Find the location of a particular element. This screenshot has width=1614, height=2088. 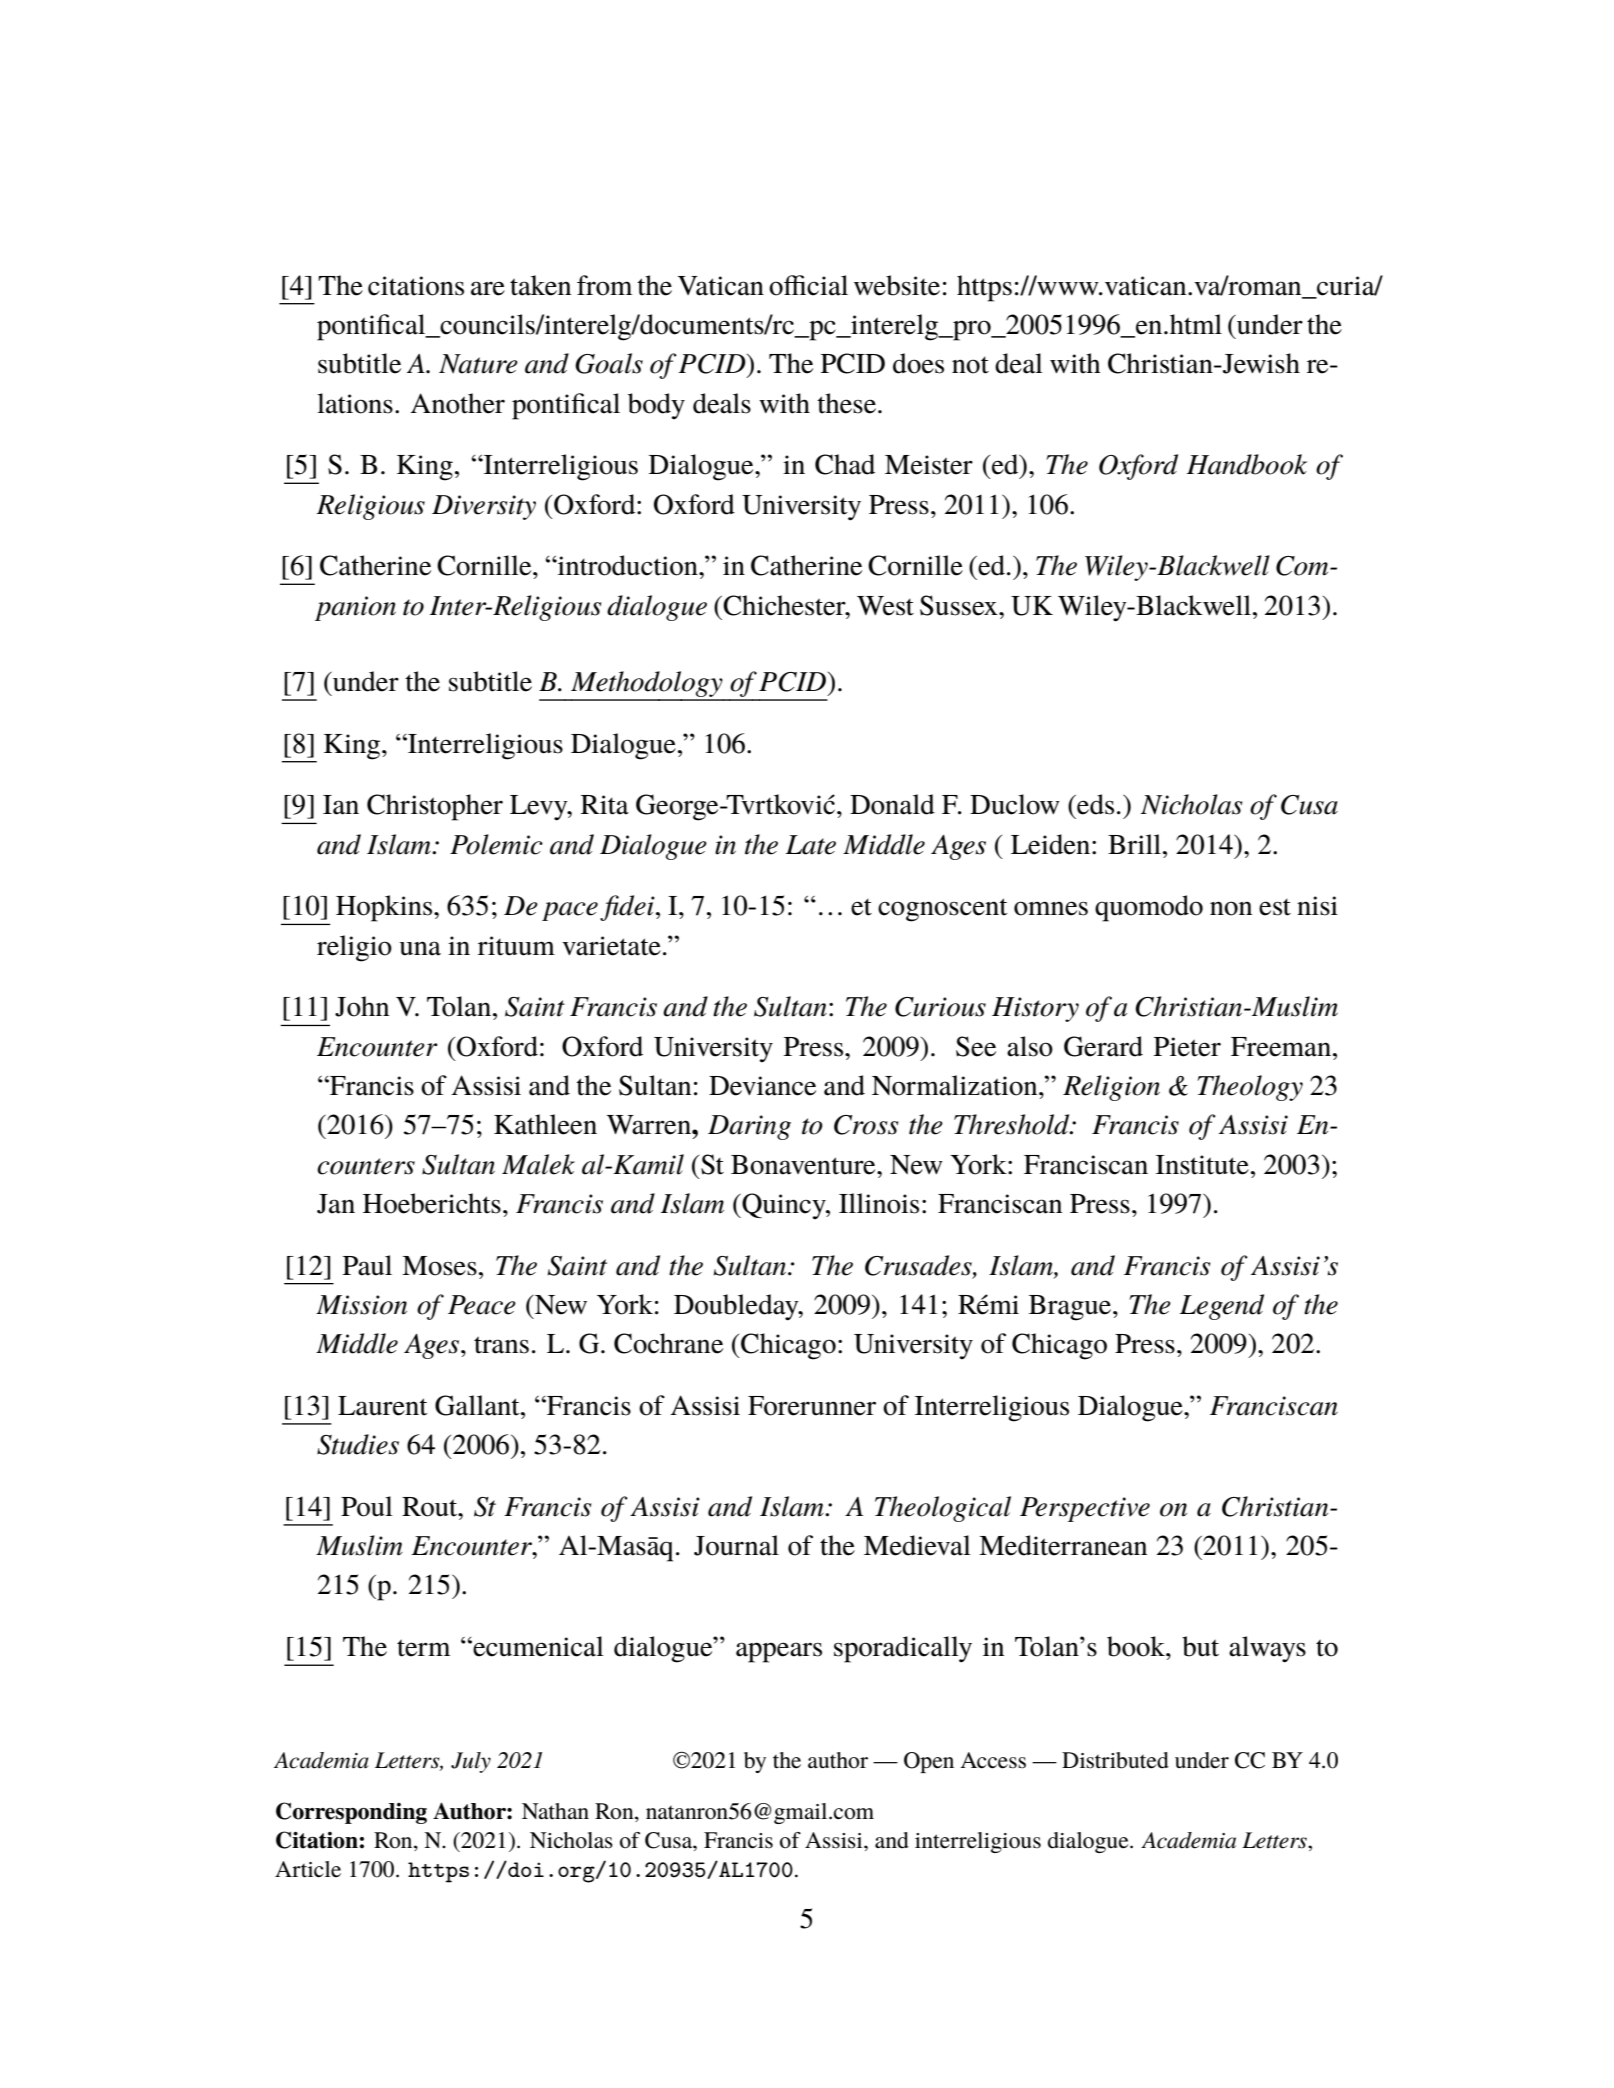

does is located at coordinates (918, 363).
